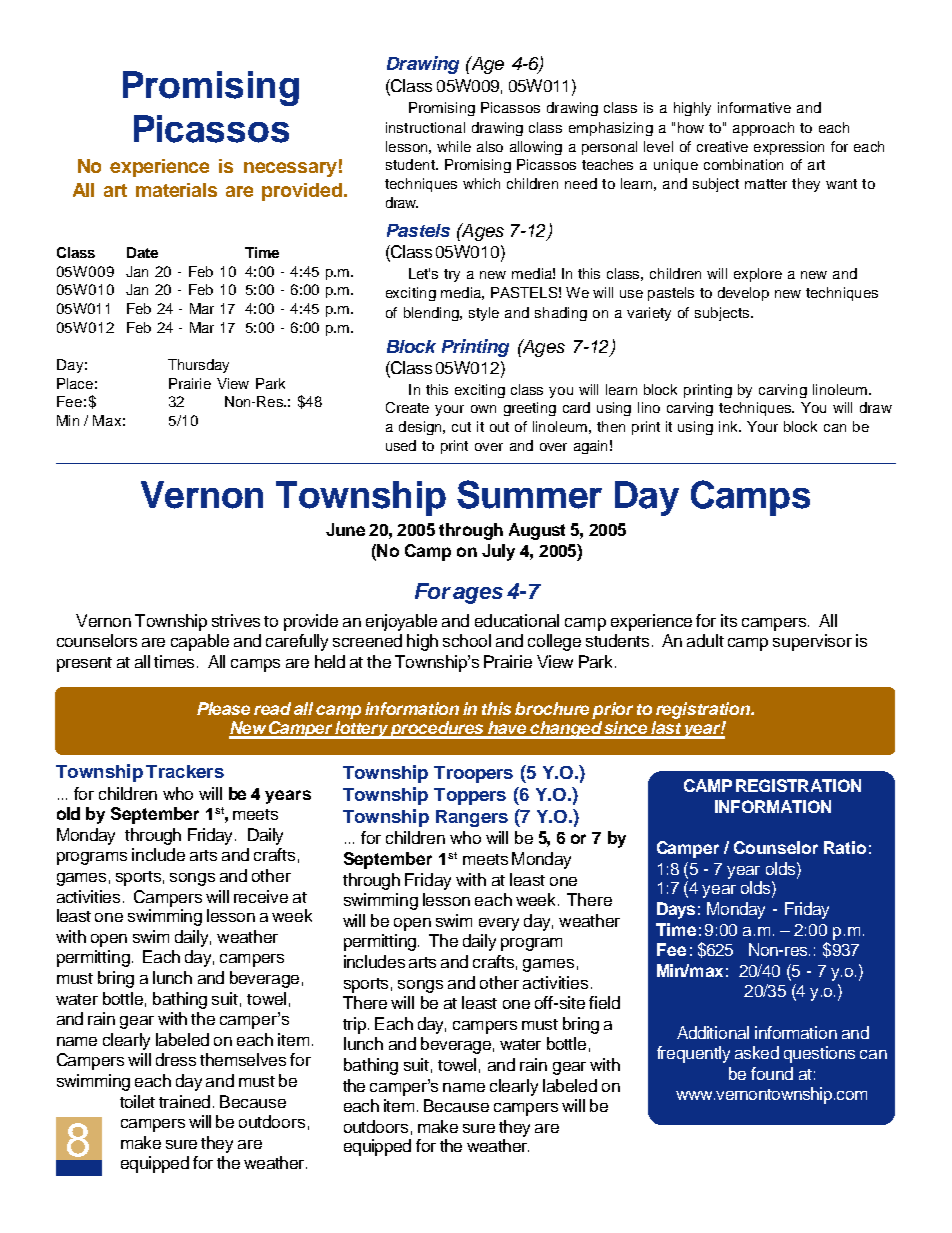 The height and width of the page is (1233, 952). I want to click on materials, so click(176, 190).
